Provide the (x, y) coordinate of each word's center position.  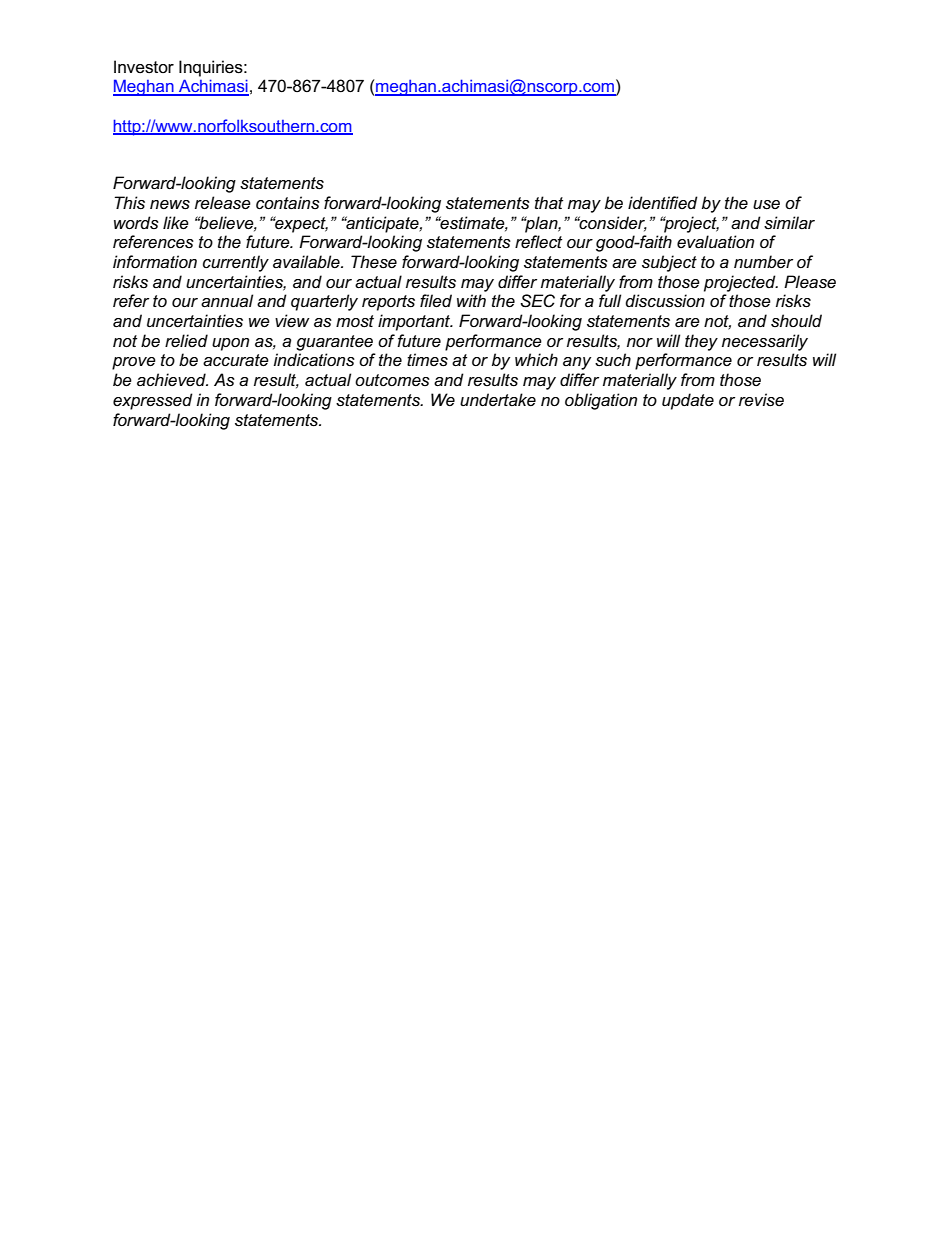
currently (236, 263)
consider (612, 223)
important (415, 322)
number (763, 261)
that (549, 202)
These (374, 262)
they (701, 342)
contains (288, 202)
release (223, 203)
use (766, 205)
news (170, 205)
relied (186, 340)
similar (789, 223)
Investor (144, 67)
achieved (172, 379)
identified (663, 202)
